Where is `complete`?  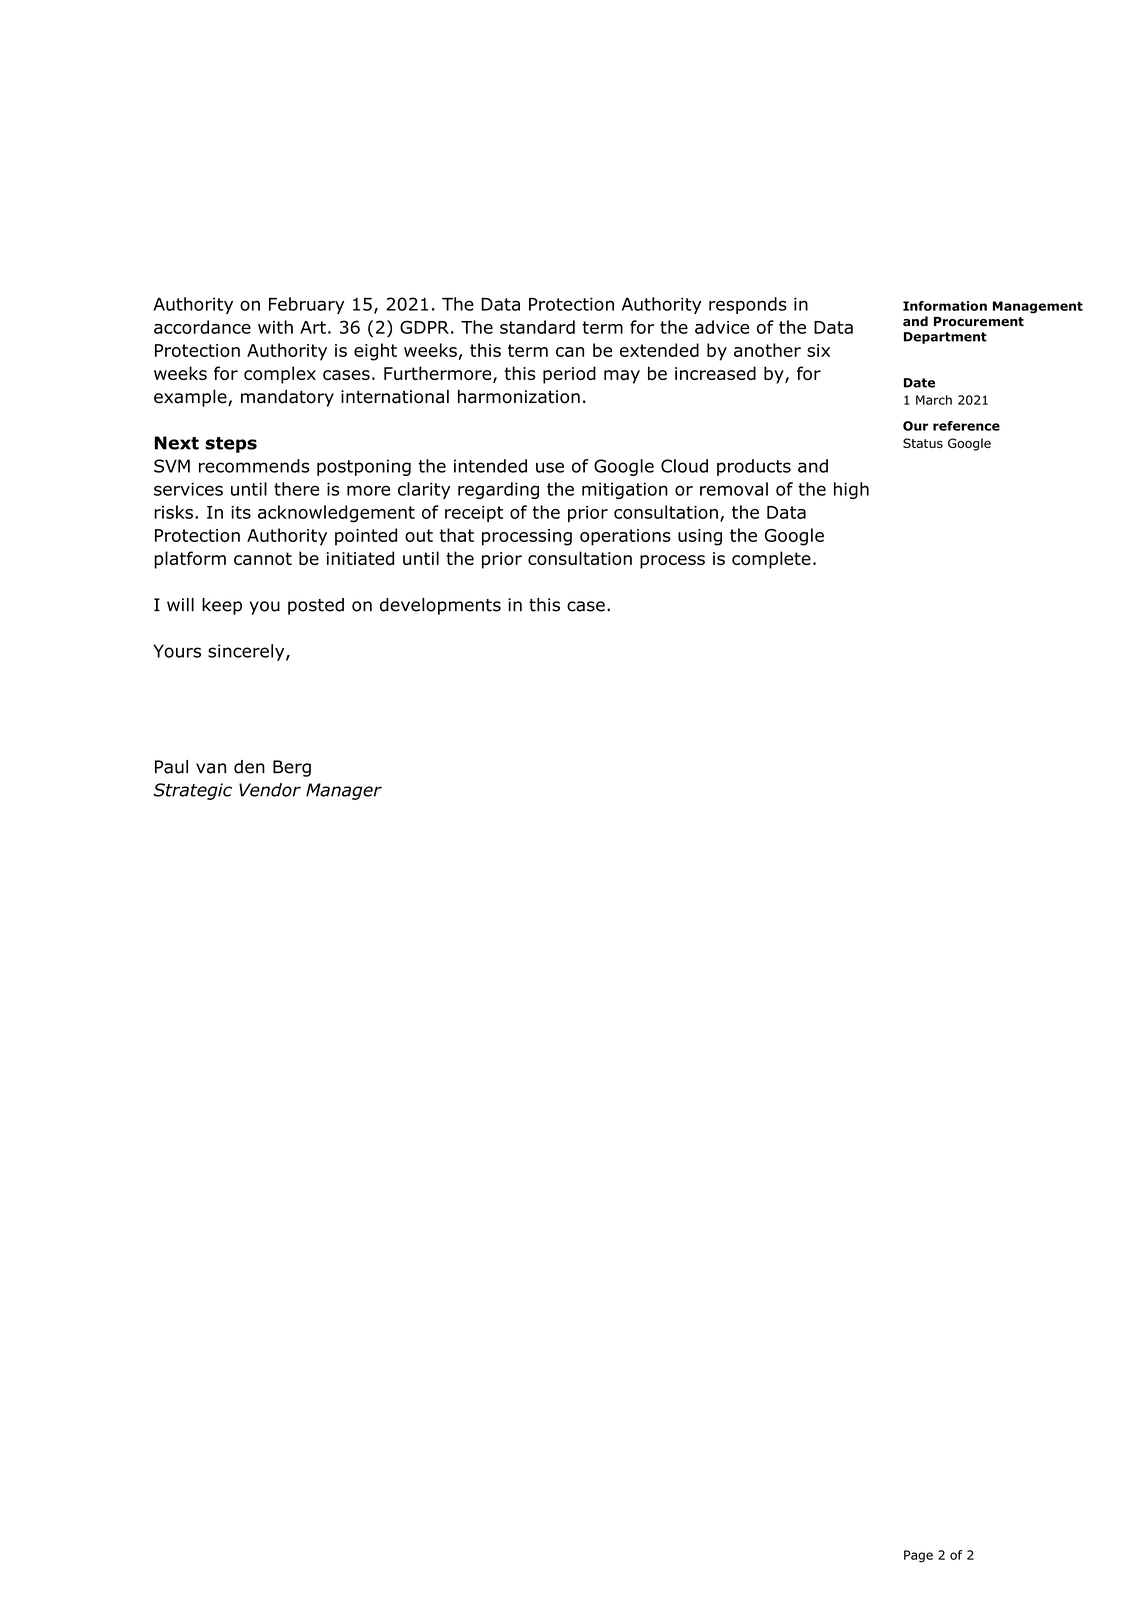 complete is located at coordinates (771, 560).
